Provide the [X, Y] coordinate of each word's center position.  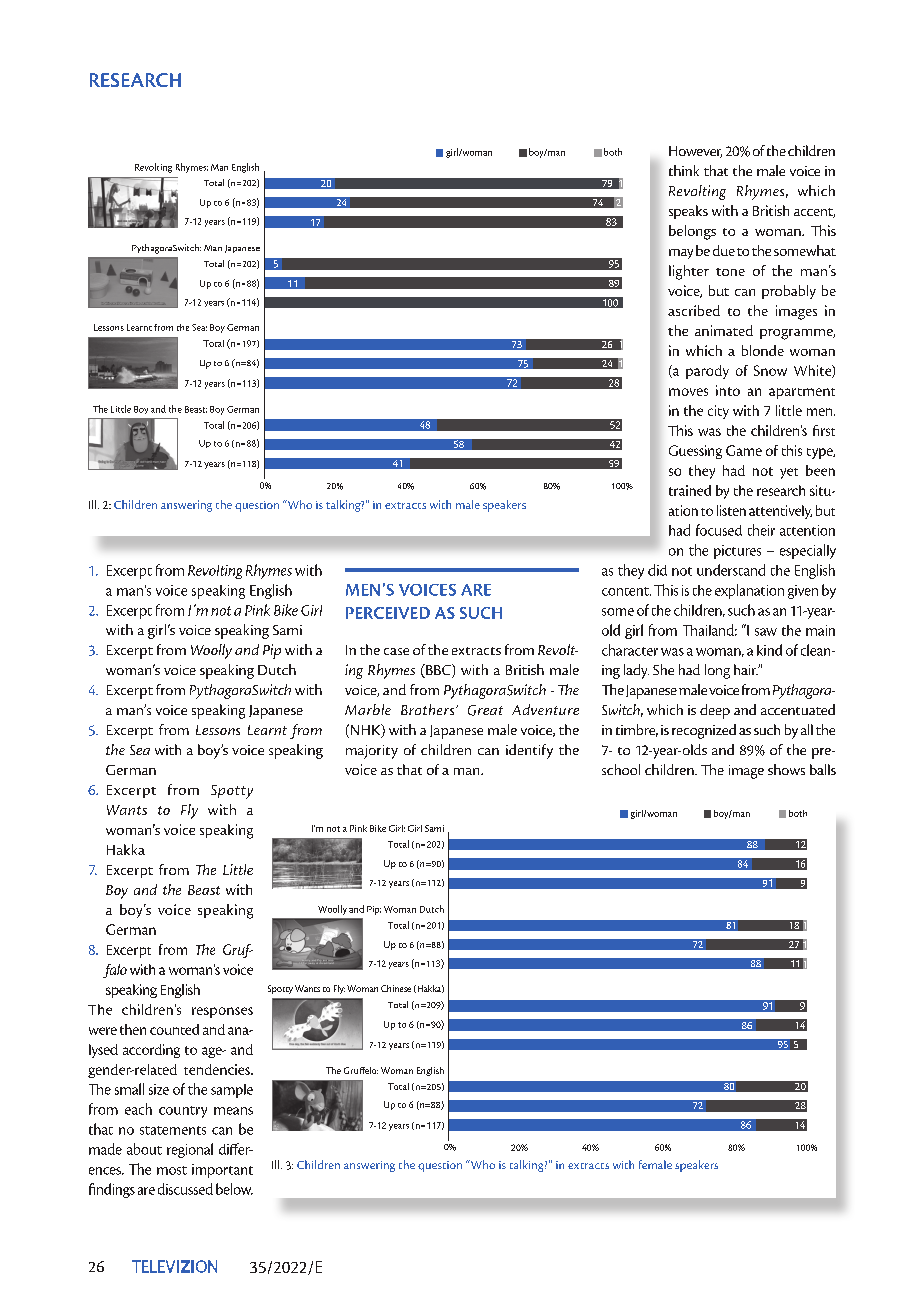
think [684, 170]
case [396, 651]
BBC [438, 671]
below [234, 1189]
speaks [688, 212]
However [695, 152]
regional [190, 1150]
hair [746, 669]
